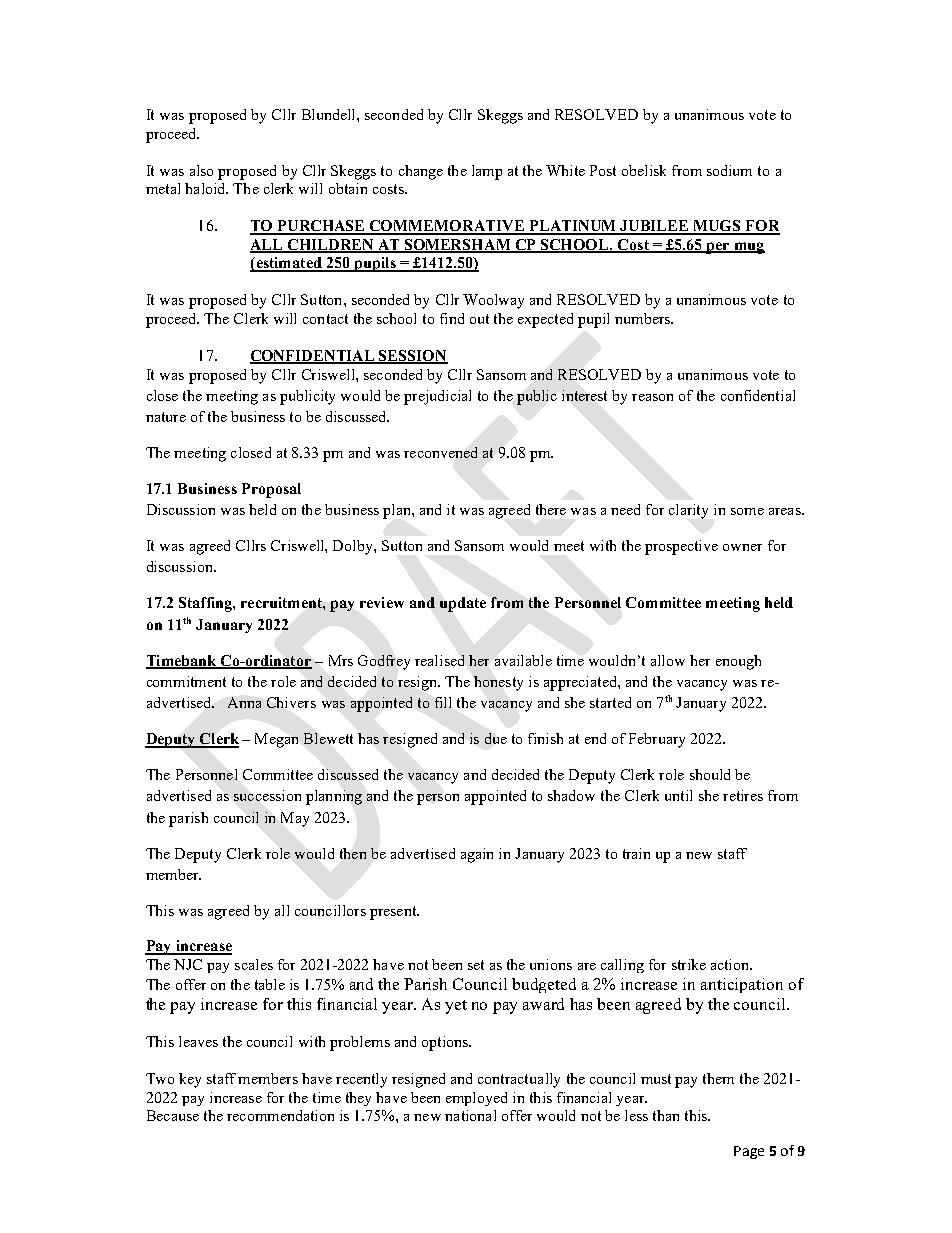 Image resolution: width=952 pixels, height=1233 pixels. I want to click on May, so click(295, 819).
